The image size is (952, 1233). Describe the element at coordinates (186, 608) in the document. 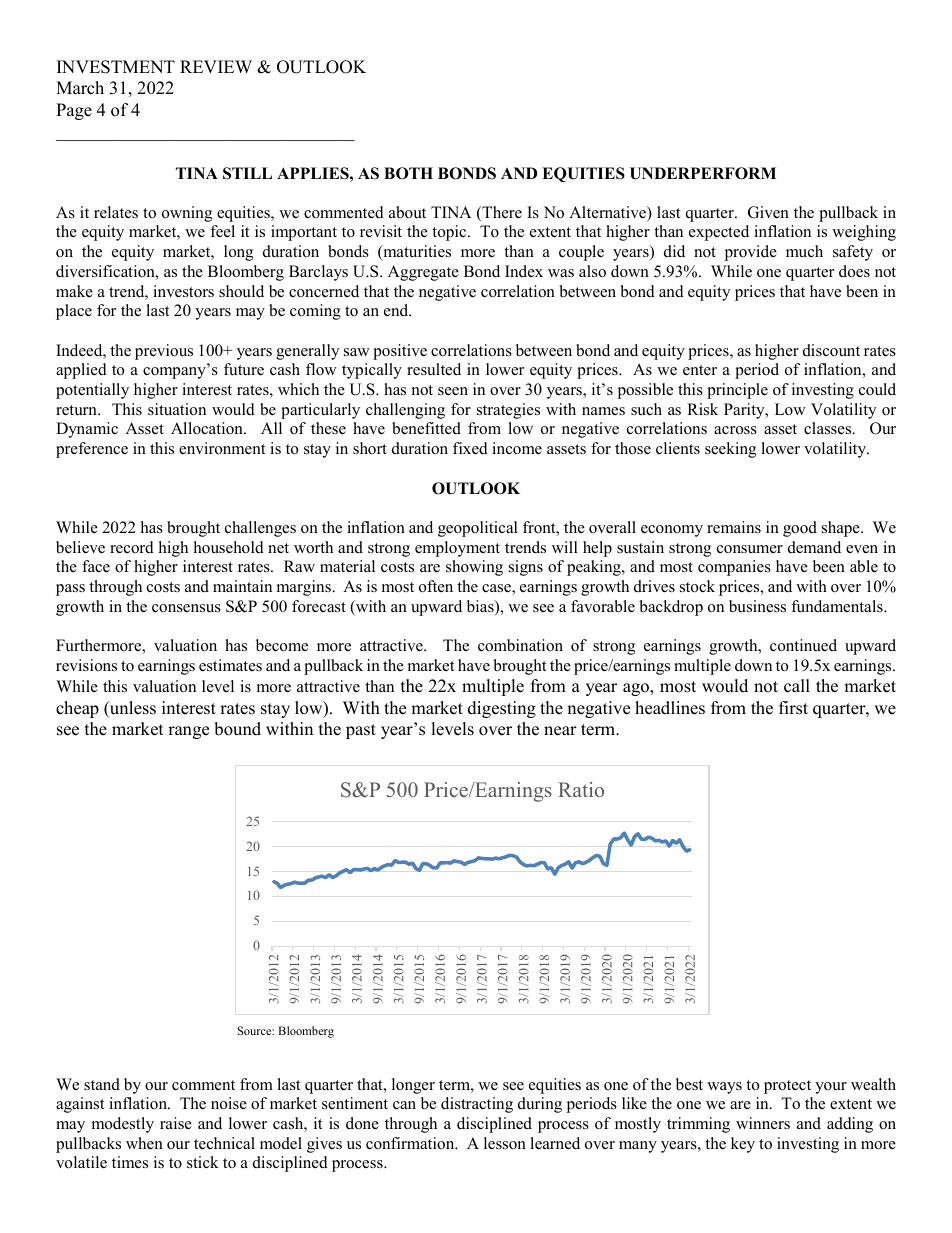

I see `consensus` at that location.
